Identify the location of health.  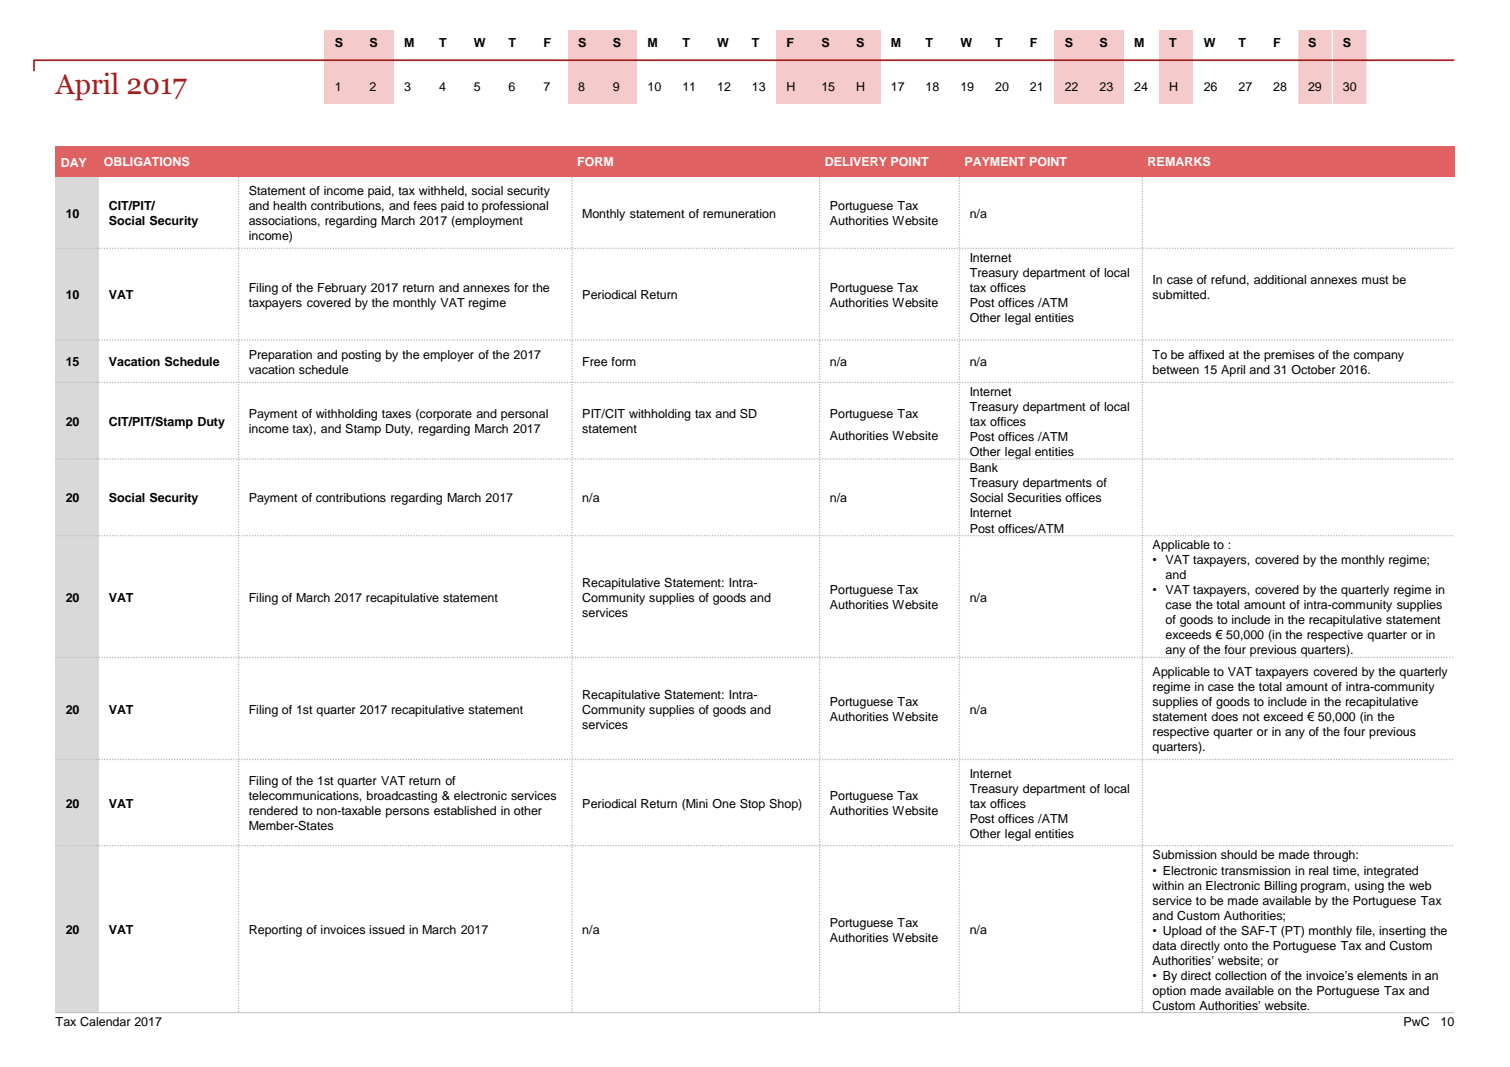
(290, 205).
